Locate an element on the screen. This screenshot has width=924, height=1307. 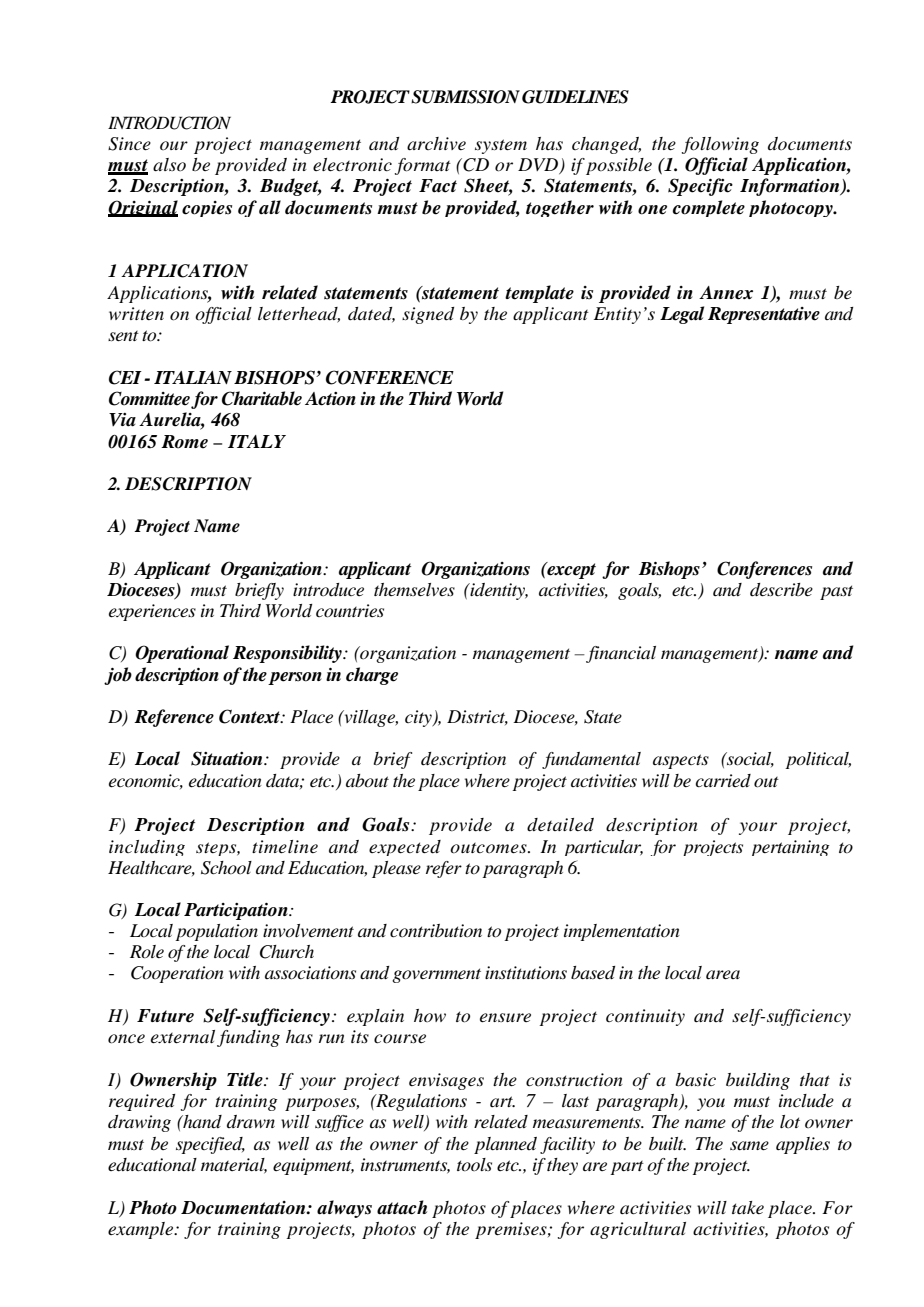
Operational is located at coordinates (182, 654).
